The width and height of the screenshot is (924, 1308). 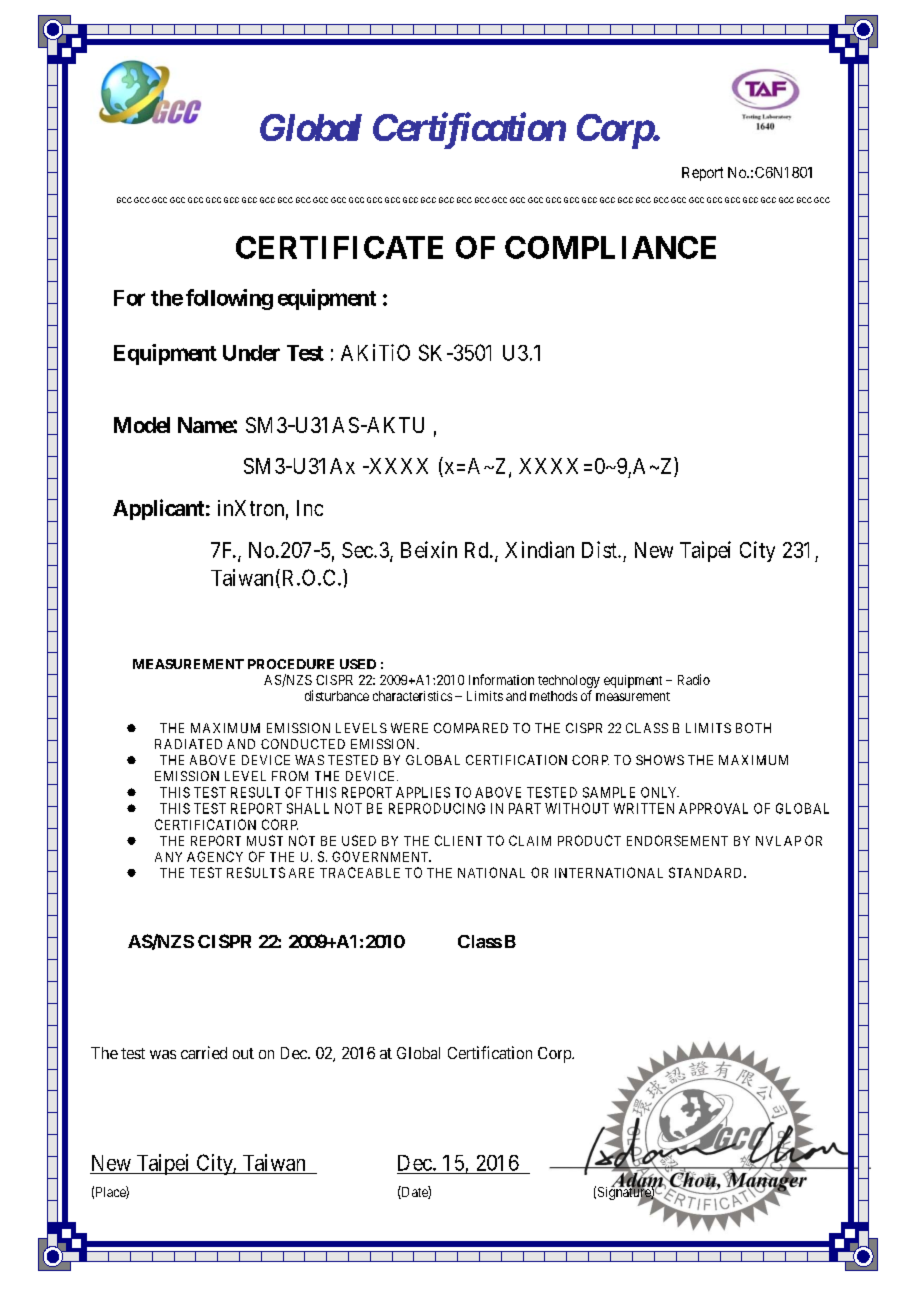 I want to click on TRACEABLE, so click(x=360, y=872).
